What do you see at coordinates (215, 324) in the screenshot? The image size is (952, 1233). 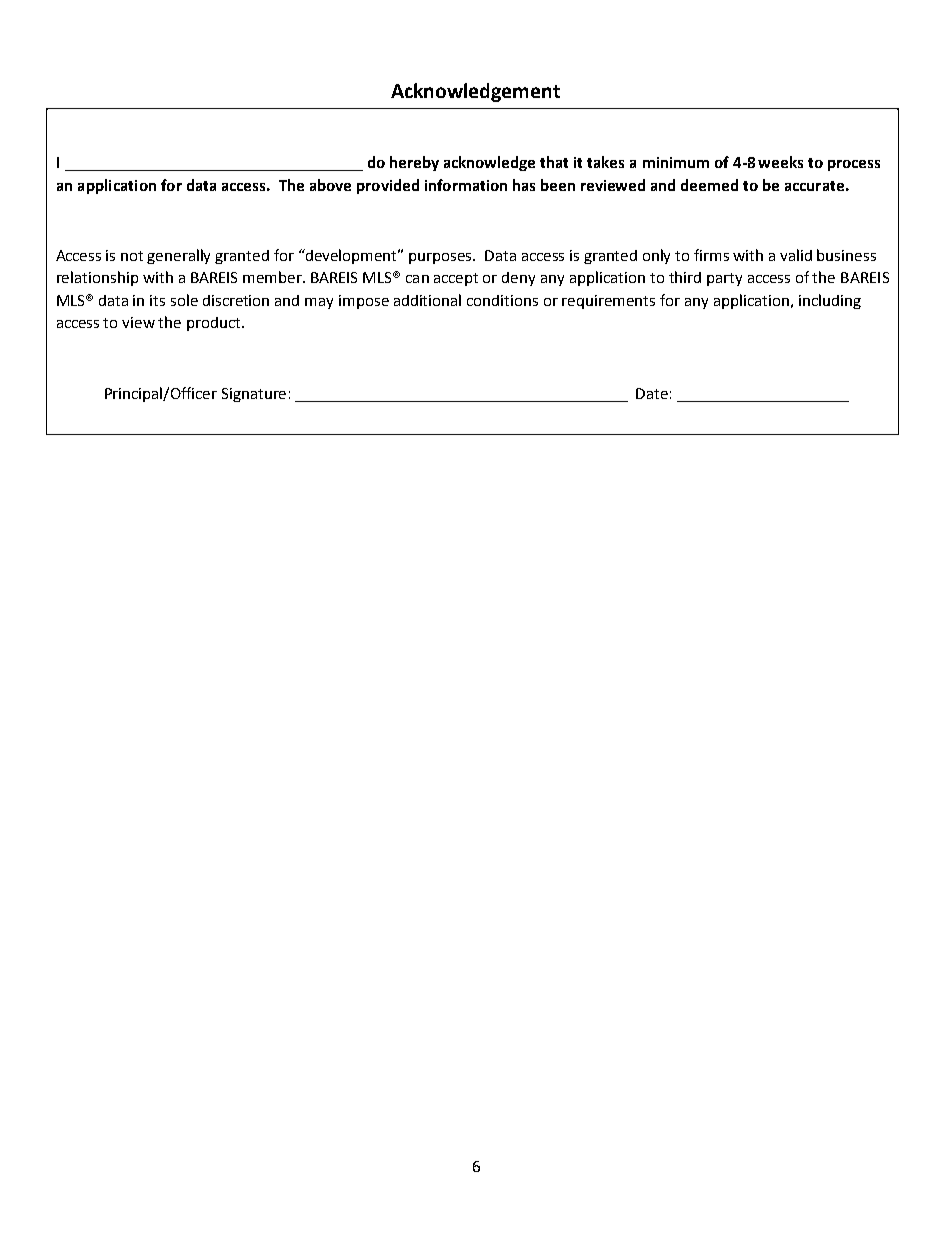 I see `product` at bounding box center [215, 324].
